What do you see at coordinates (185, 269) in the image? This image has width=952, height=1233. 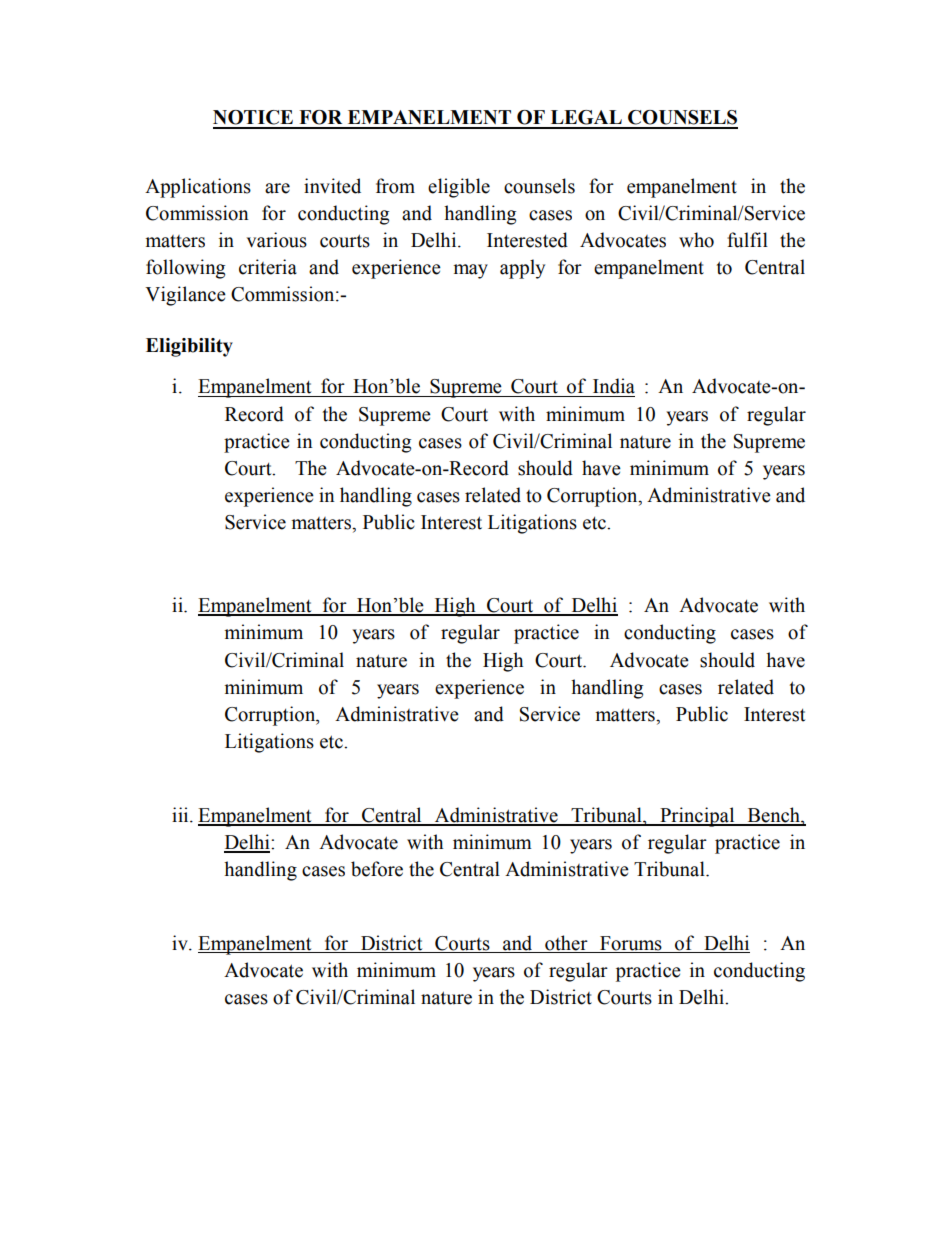 I see `following` at bounding box center [185, 269].
